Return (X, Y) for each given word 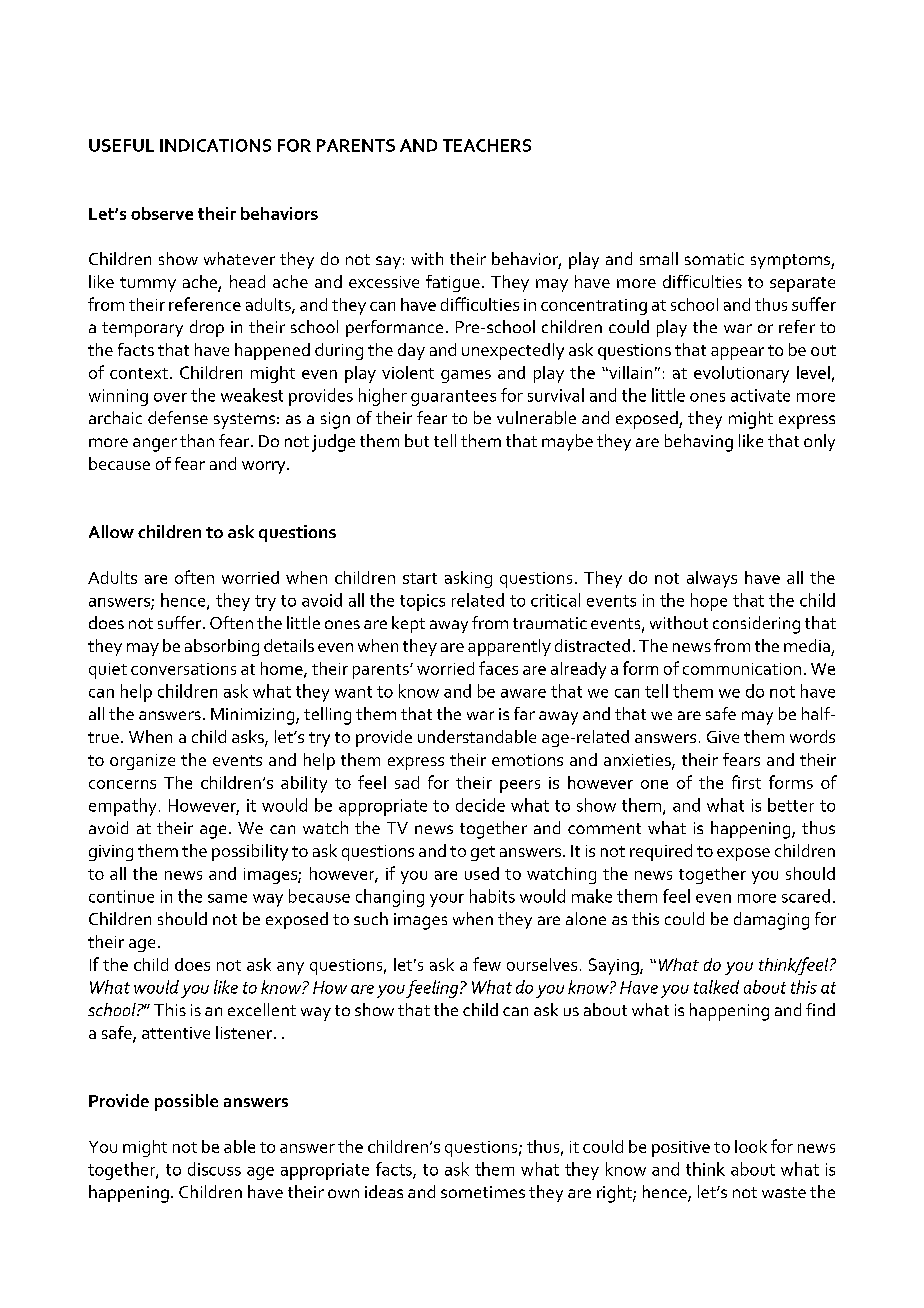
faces (498, 668)
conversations (183, 669)
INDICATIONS (215, 145)
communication (742, 669)
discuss (214, 1169)
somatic (714, 259)
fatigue (453, 283)
